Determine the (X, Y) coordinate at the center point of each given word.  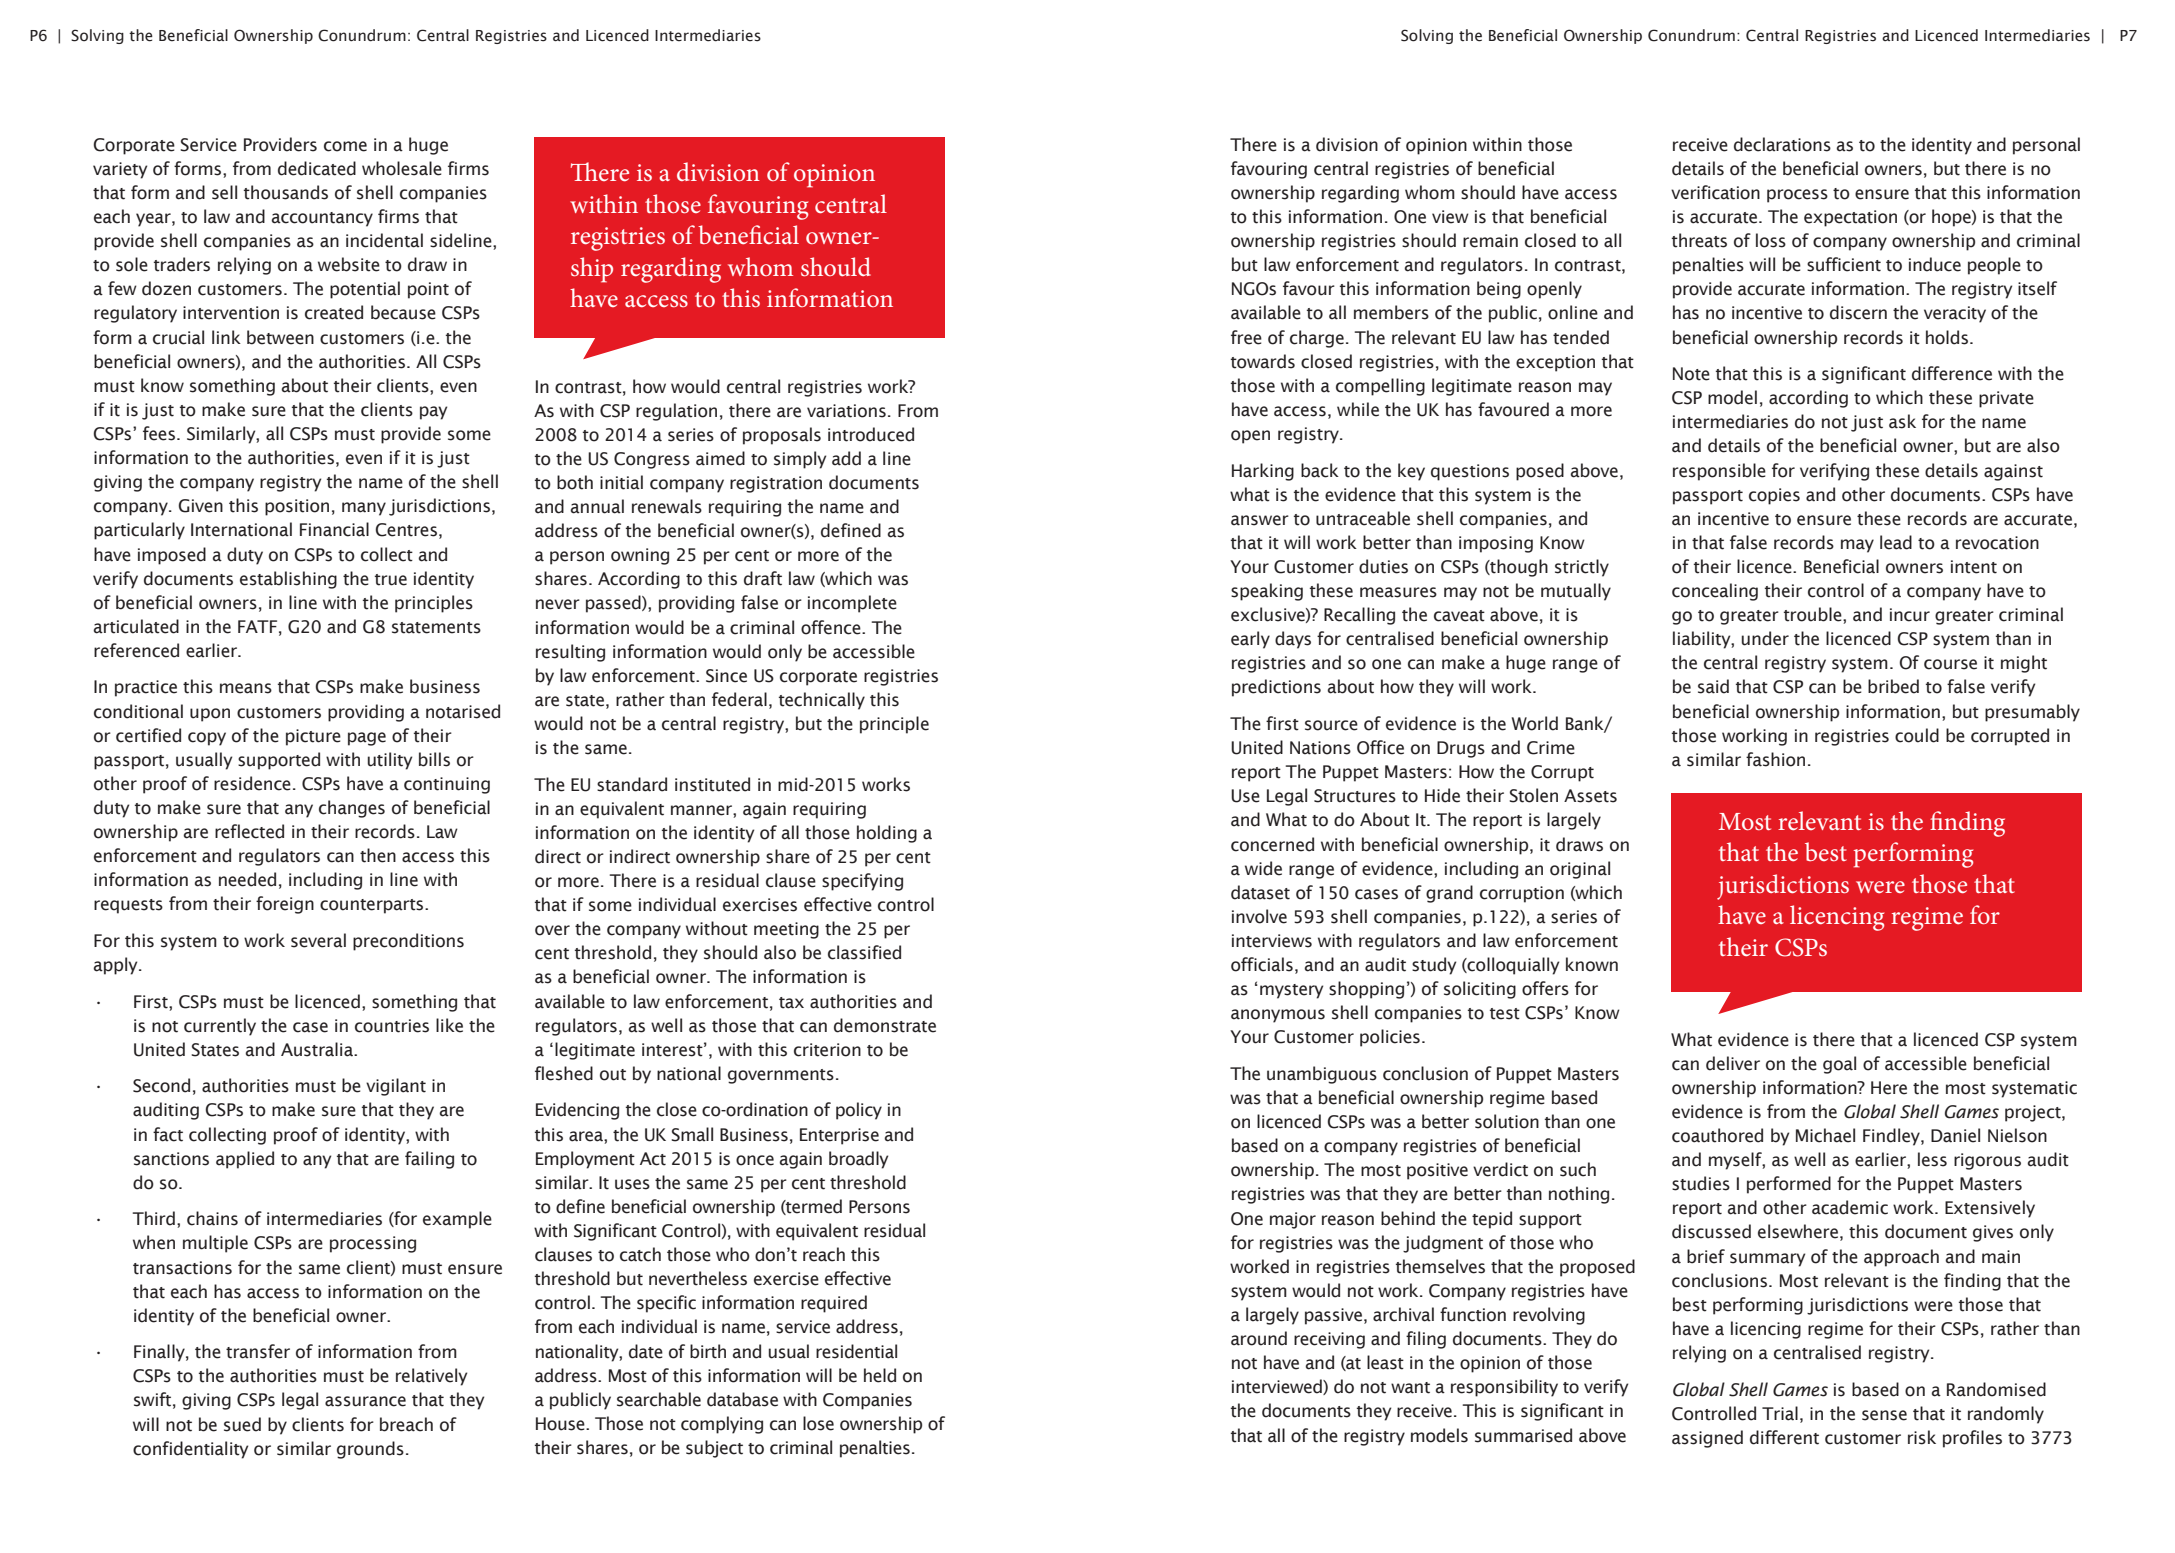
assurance (365, 1401)
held (880, 1375)
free (1246, 337)
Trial (1780, 1413)
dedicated (317, 168)
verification (1715, 192)
